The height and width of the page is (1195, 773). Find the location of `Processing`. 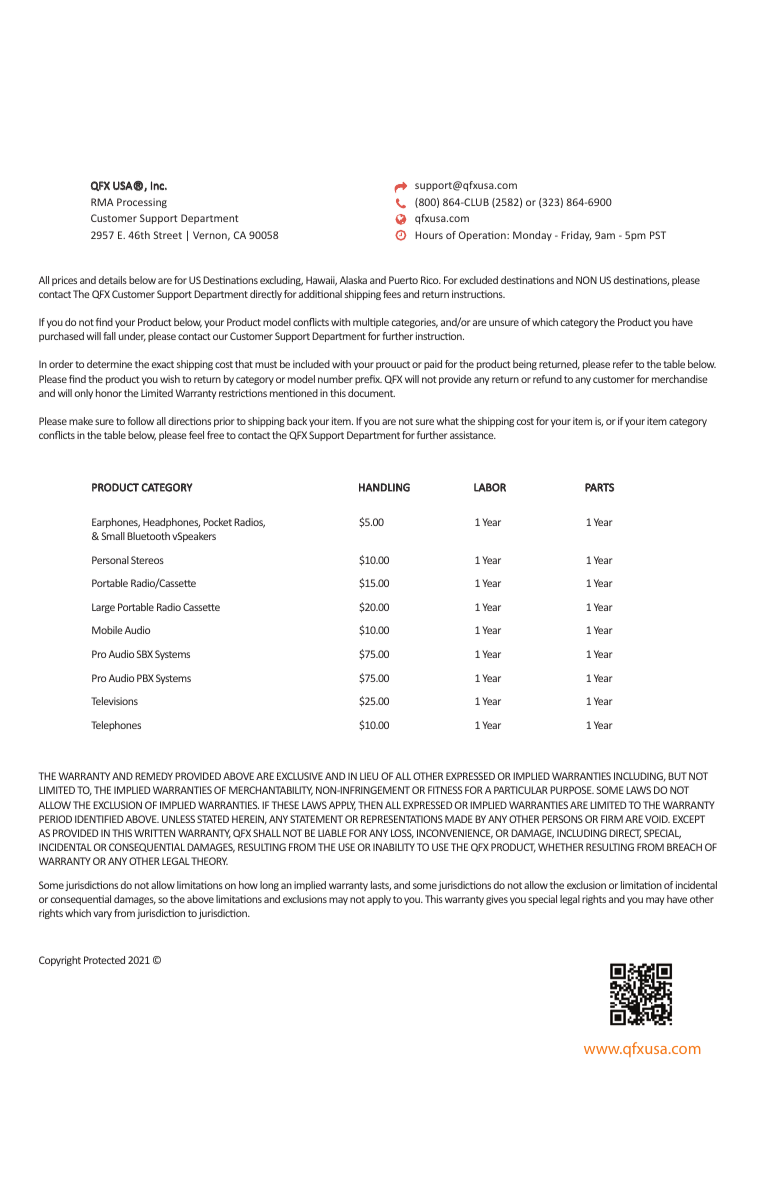

Processing is located at coordinates (142, 203).
